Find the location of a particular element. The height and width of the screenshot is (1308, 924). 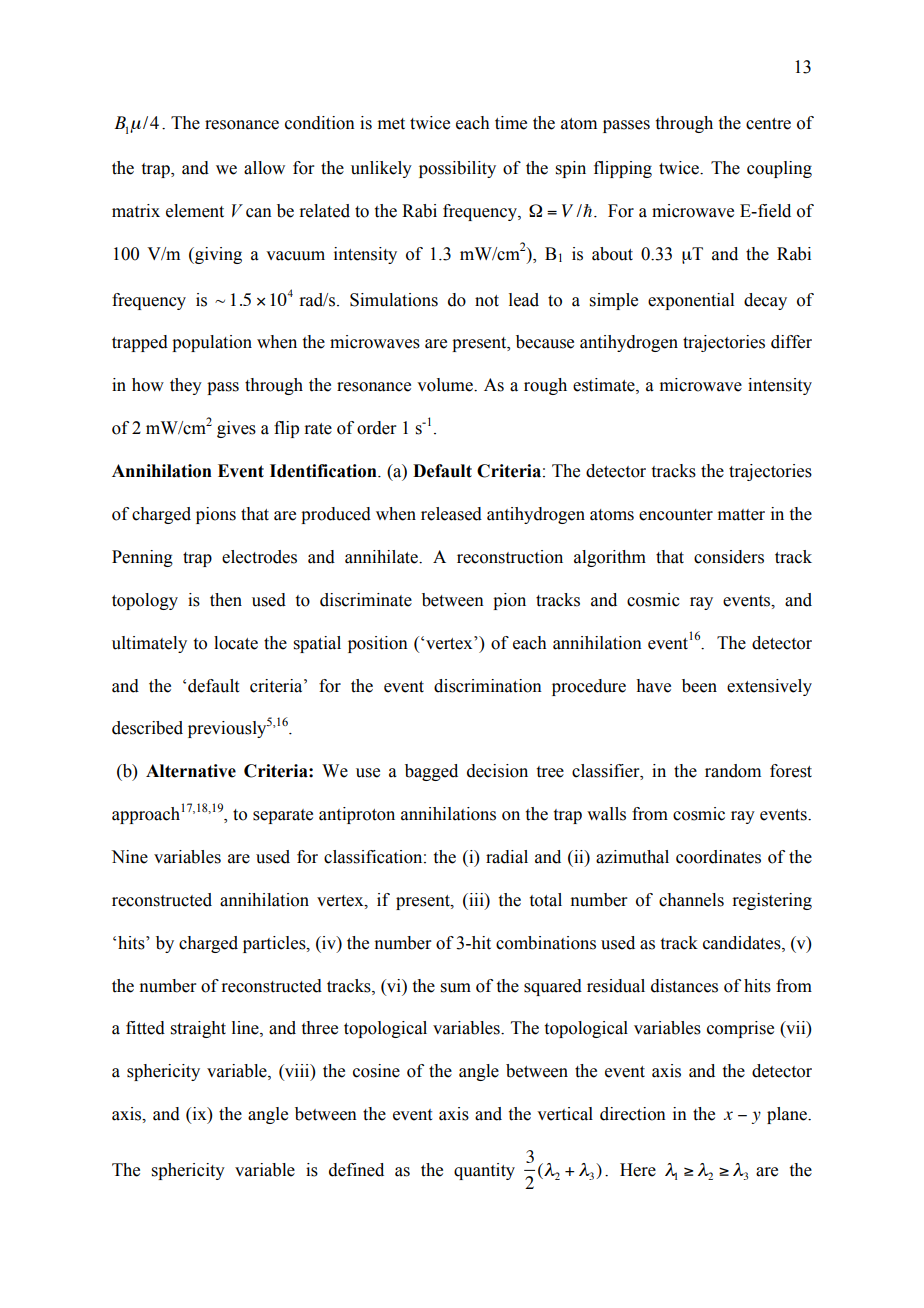

locate is located at coordinates (236, 643).
